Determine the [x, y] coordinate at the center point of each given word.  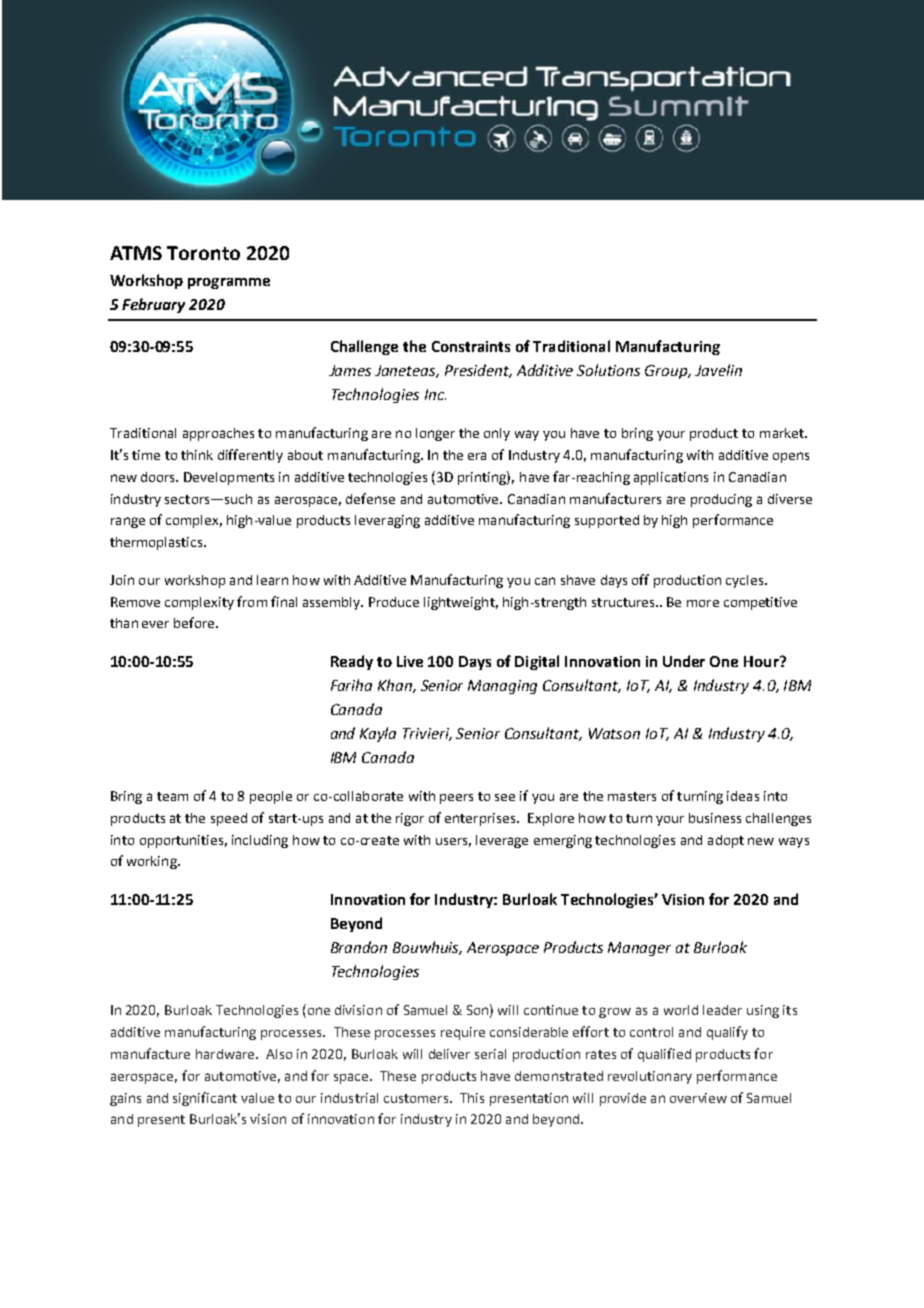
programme [229, 283]
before [195, 622]
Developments [229, 478]
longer [435, 434]
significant [205, 1099]
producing [721, 500]
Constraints [471, 346]
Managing [502, 687]
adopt [726, 841]
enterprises [481, 819]
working [153, 862]
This [472, 1098]
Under [684, 661]
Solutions [608, 370]
